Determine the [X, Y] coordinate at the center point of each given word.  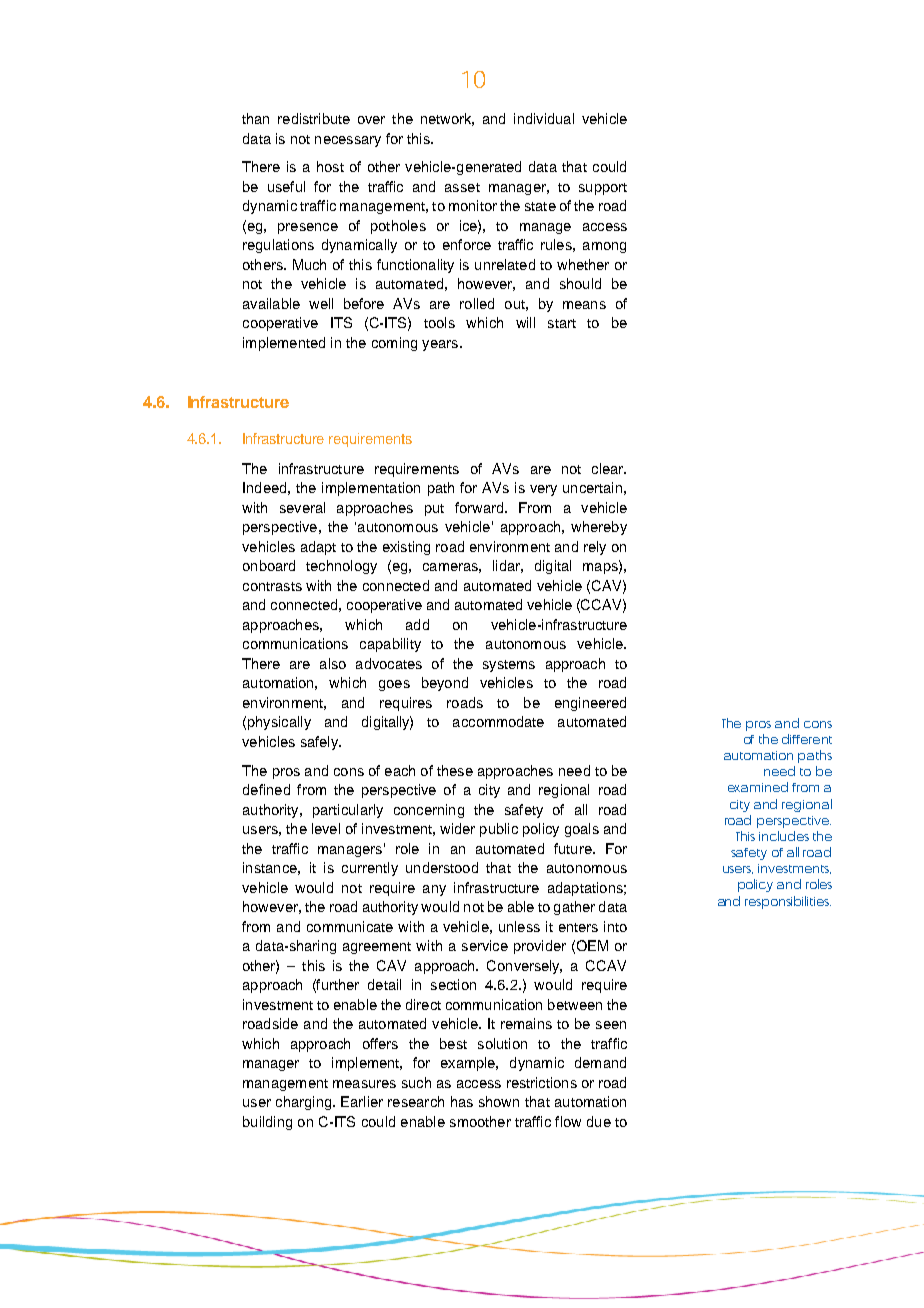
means [584, 305]
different [807, 739]
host [330, 166]
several [302, 507]
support [603, 189]
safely [320, 743]
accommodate [498, 721]
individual [544, 118]
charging [305, 1103]
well [321, 303]
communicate [350, 926]
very [543, 490]
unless [519, 926]
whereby [599, 528]
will [525, 322]
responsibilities [788, 902]
